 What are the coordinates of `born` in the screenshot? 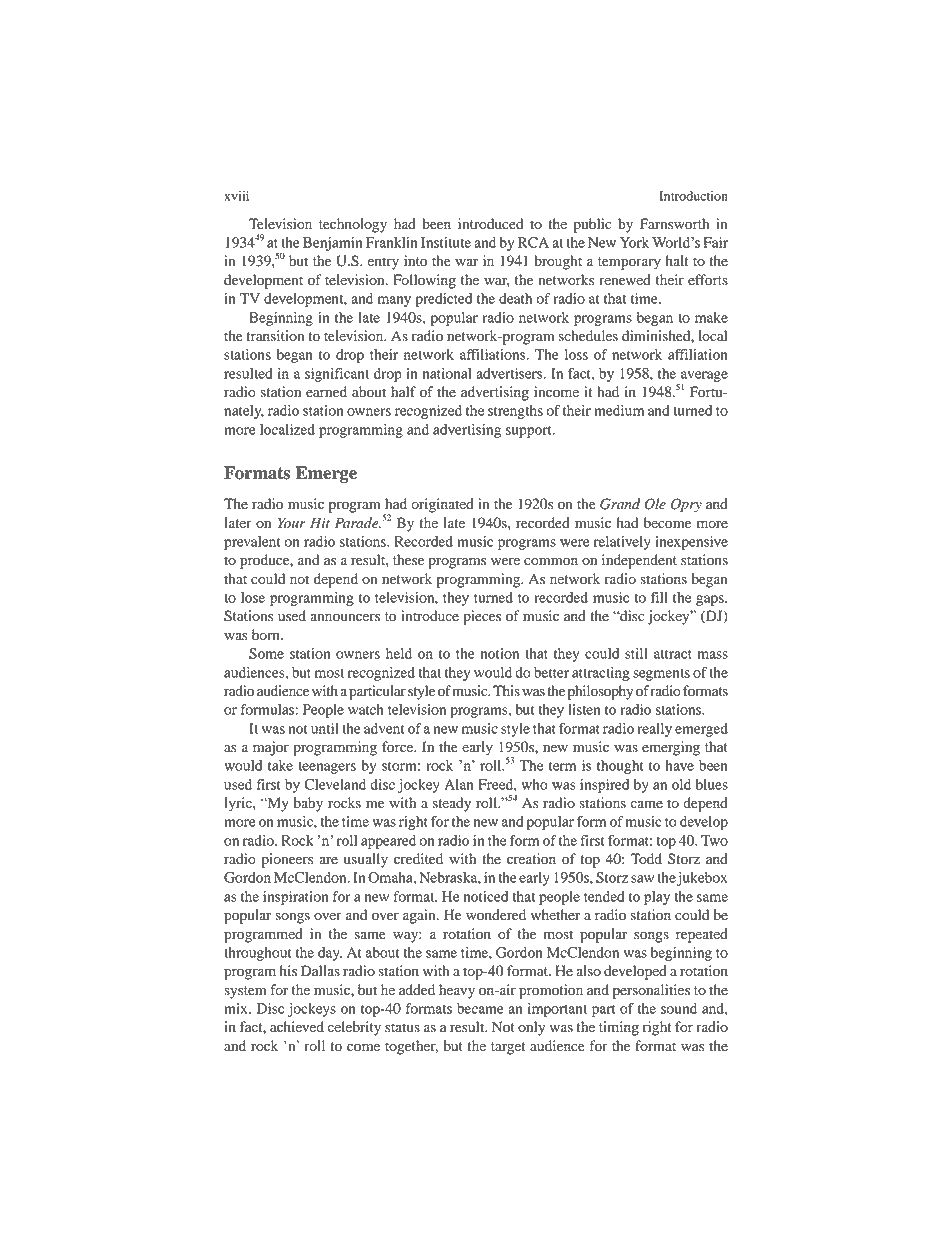 It's located at (267, 635).
